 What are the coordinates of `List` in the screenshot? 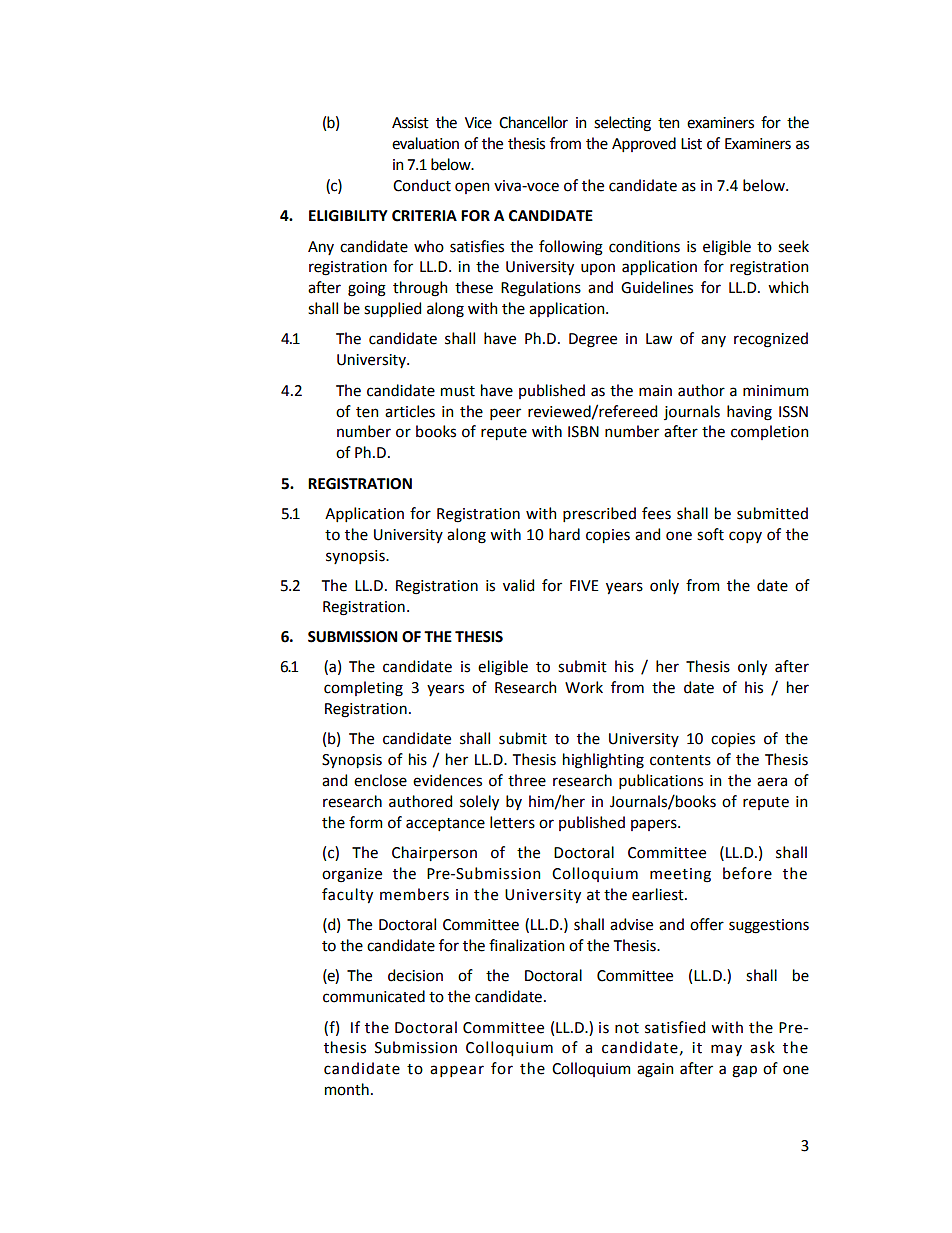 It's located at (691, 144).
